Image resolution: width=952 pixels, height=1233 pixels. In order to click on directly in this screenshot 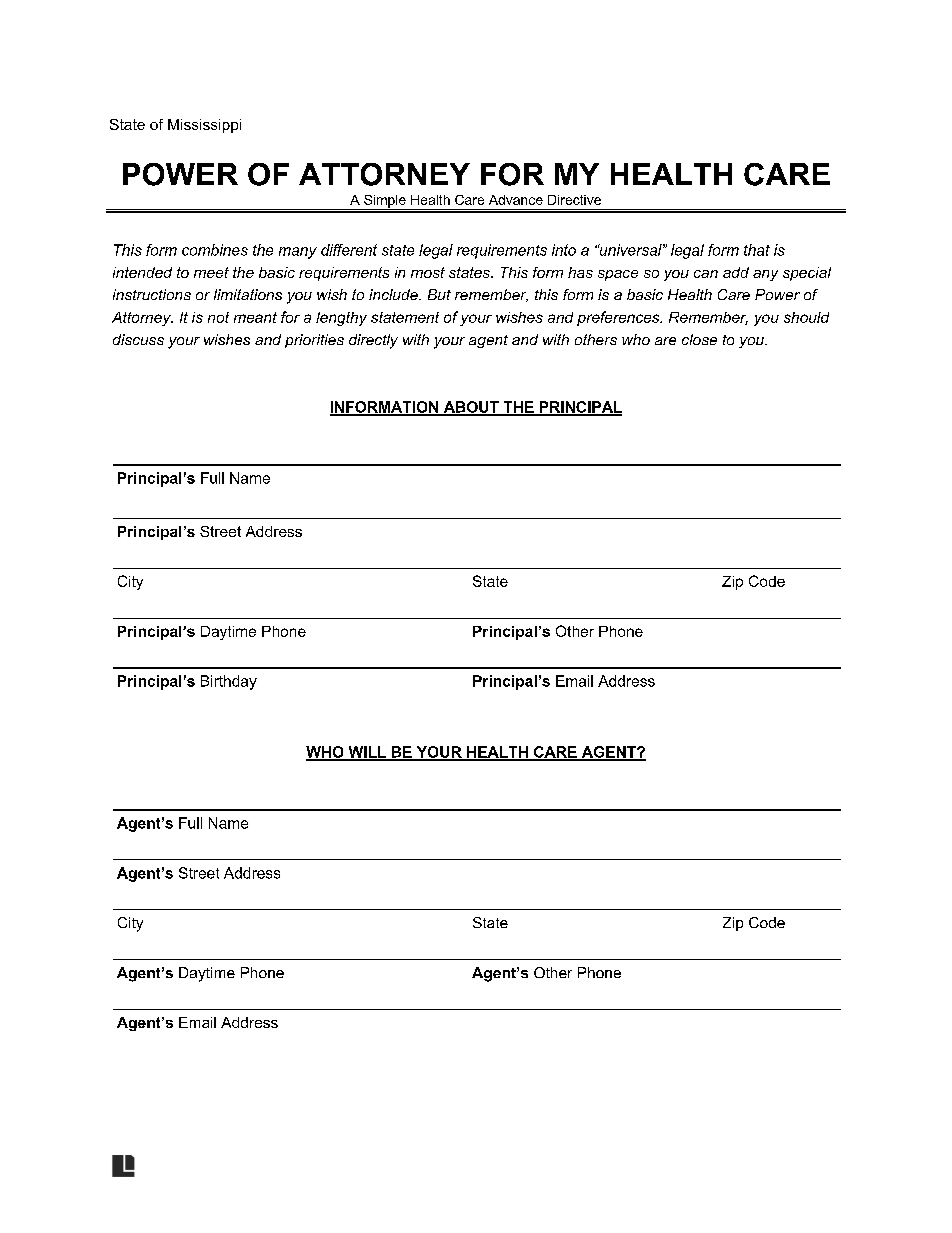, I will do `click(373, 341)`.
